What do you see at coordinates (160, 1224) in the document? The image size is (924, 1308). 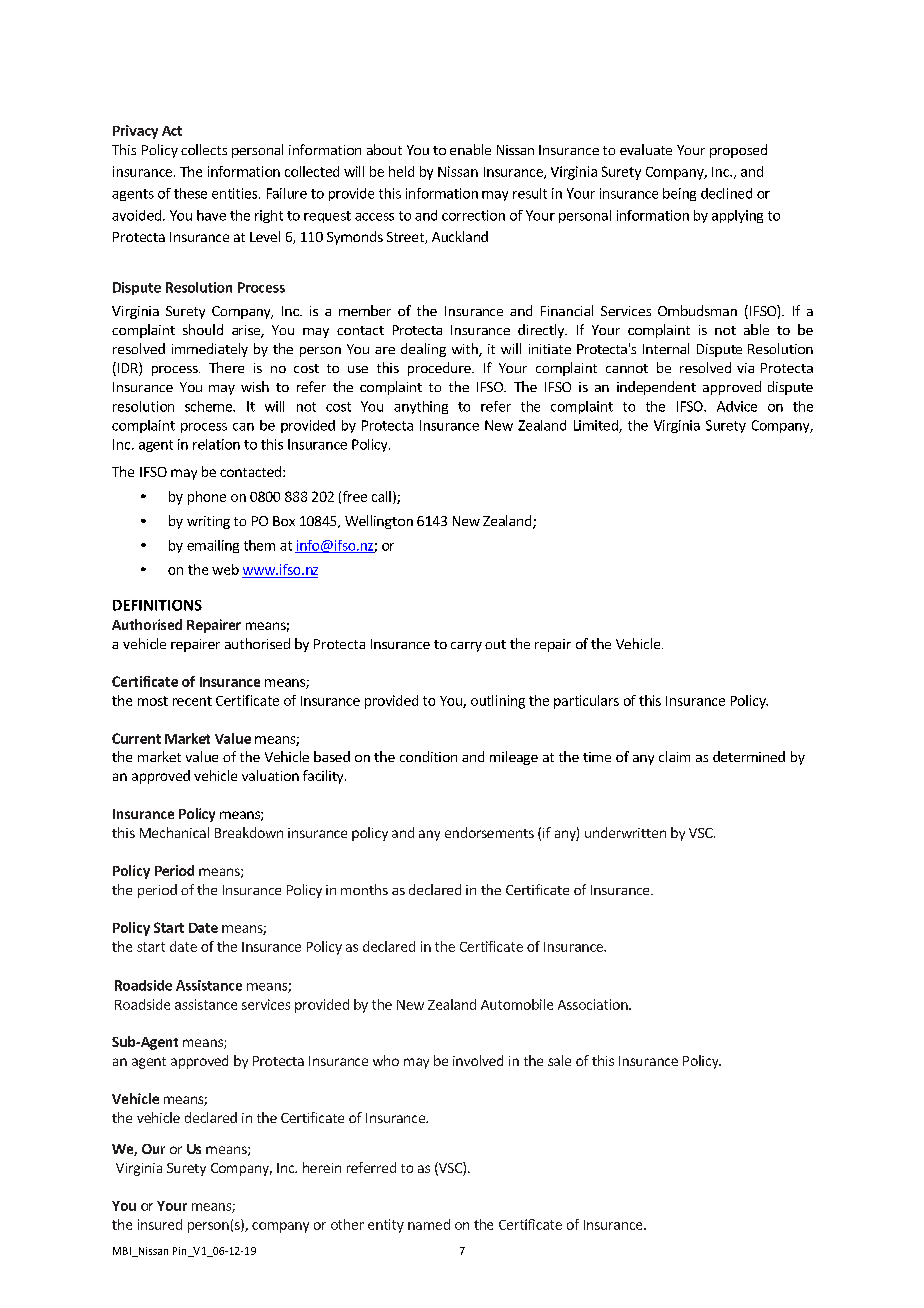 I see `insured` at bounding box center [160, 1224].
